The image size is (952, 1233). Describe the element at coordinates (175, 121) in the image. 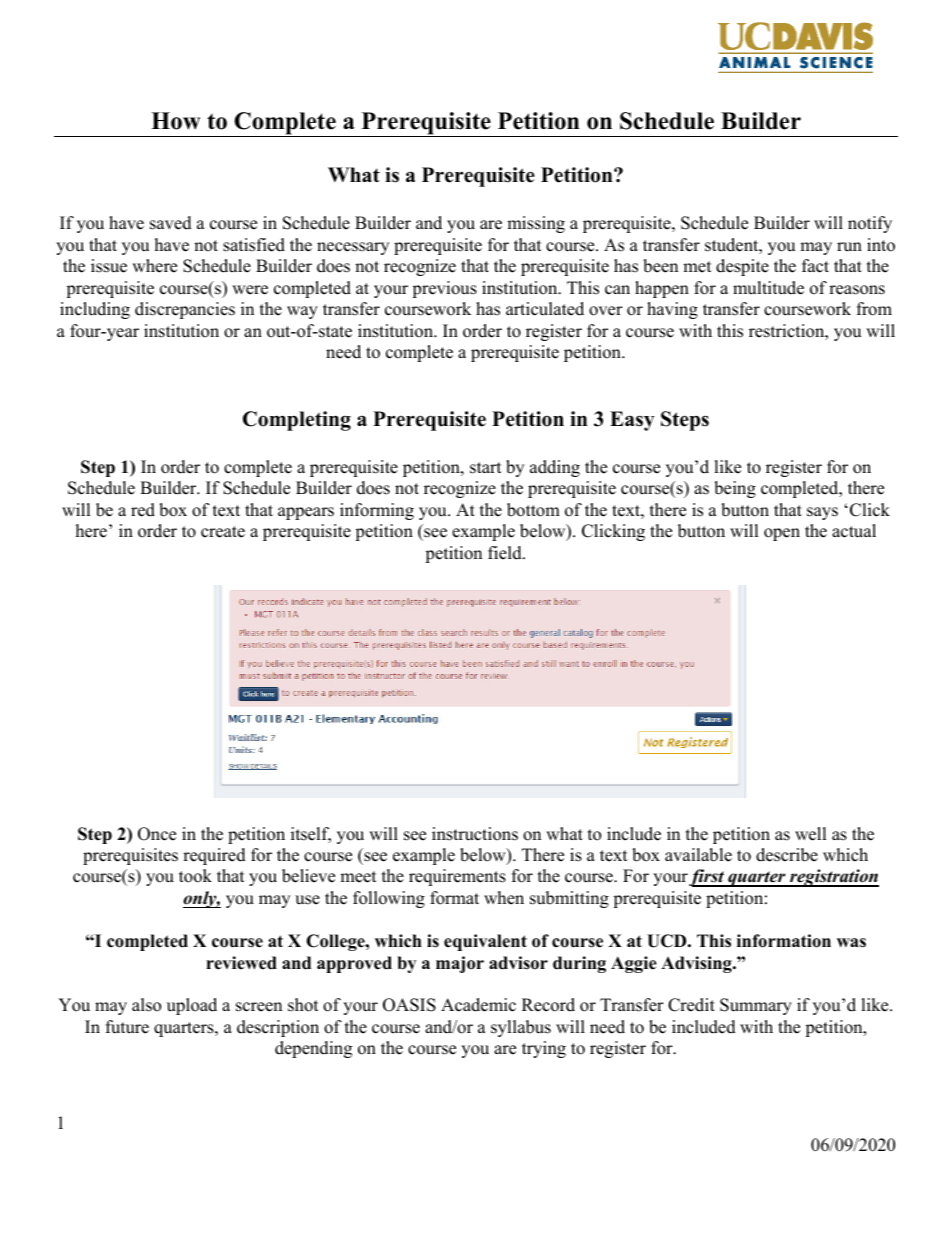

I see `How` at that location.
